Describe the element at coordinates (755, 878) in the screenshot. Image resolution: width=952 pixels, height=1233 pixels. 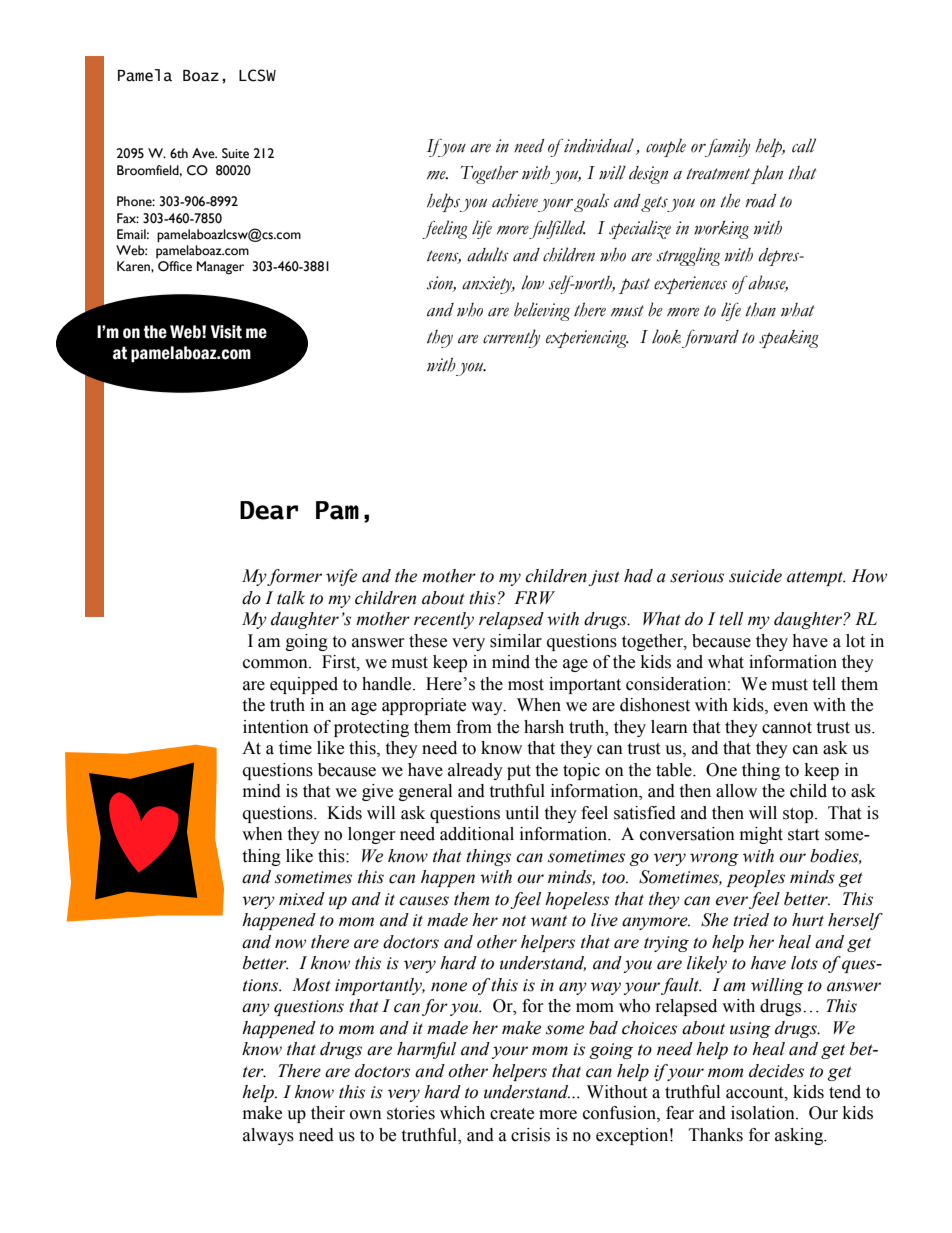
I see `peoples` at that location.
